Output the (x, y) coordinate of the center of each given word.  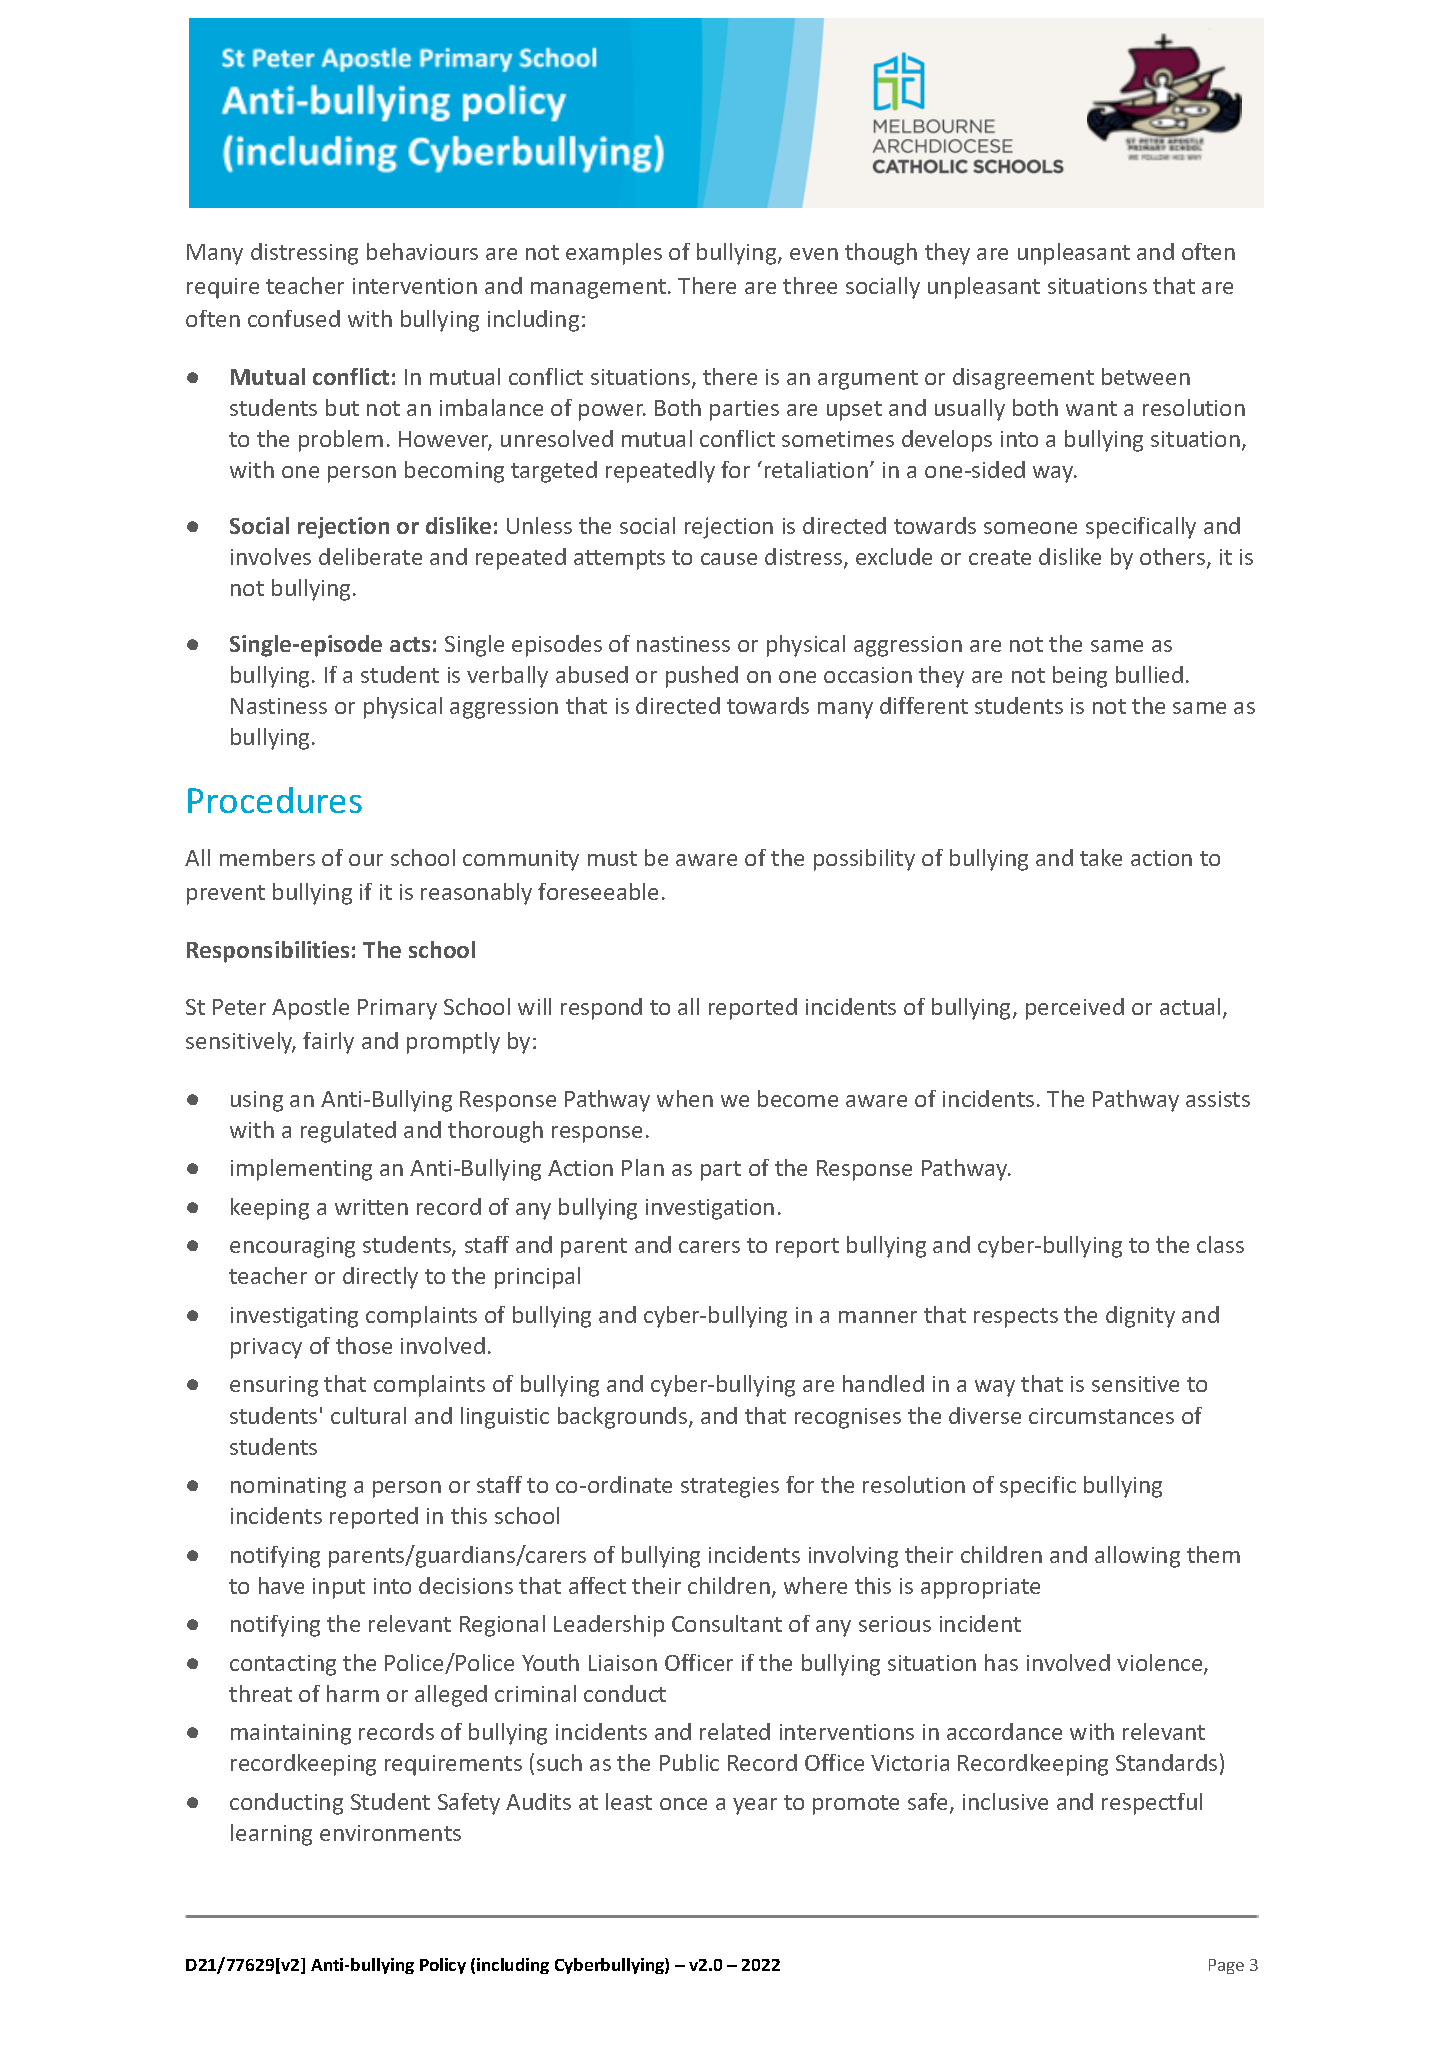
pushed (702, 677)
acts (410, 644)
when (685, 1098)
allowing (1137, 1557)
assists (1218, 1099)
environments (390, 1833)
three (810, 285)
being (1080, 677)
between (1146, 376)
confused (294, 318)
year (755, 1806)
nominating (288, 1487)
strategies (730, 1487)
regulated (348, 1132)
